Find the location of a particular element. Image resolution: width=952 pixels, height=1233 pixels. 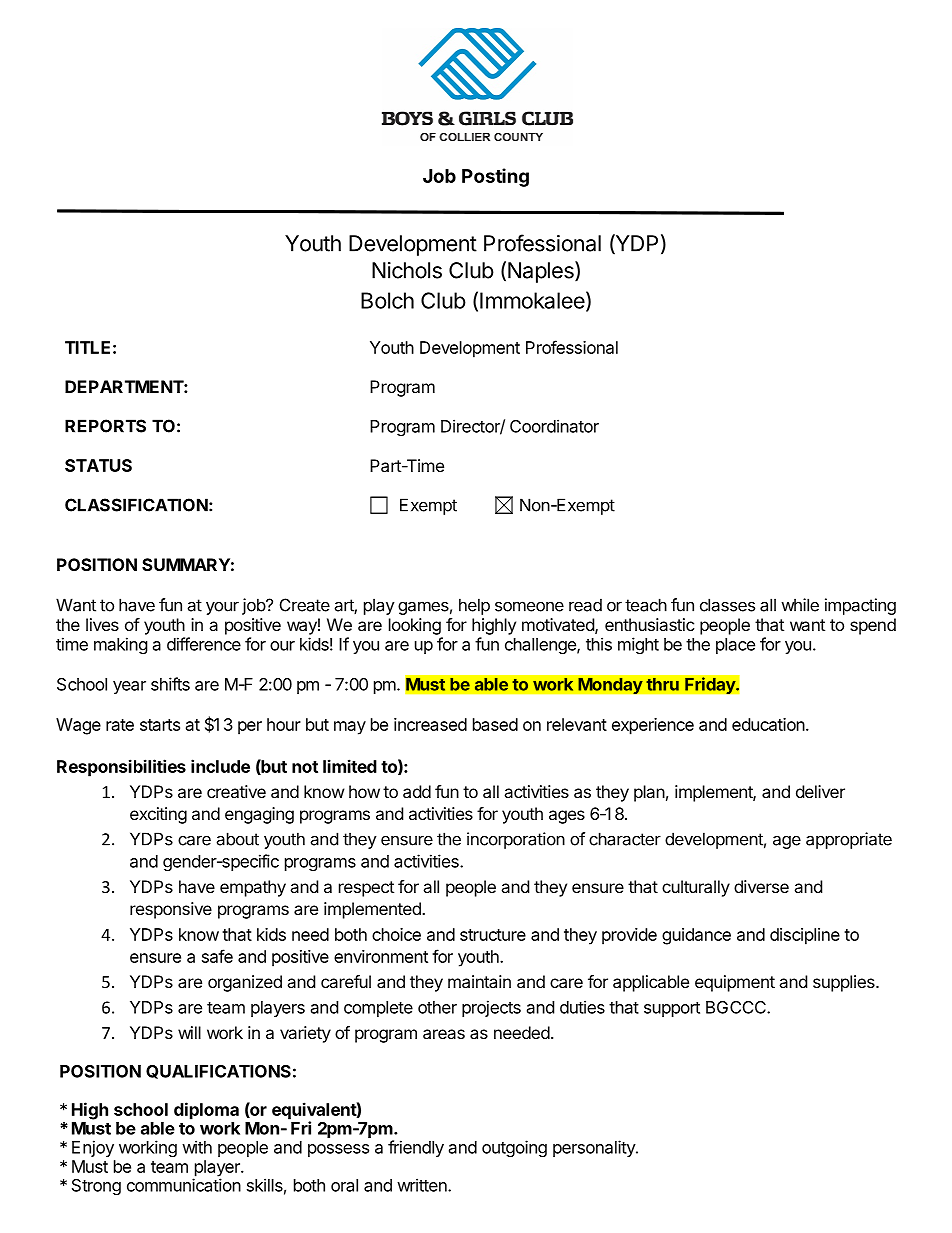

based is located at coordinates (495, 724).
